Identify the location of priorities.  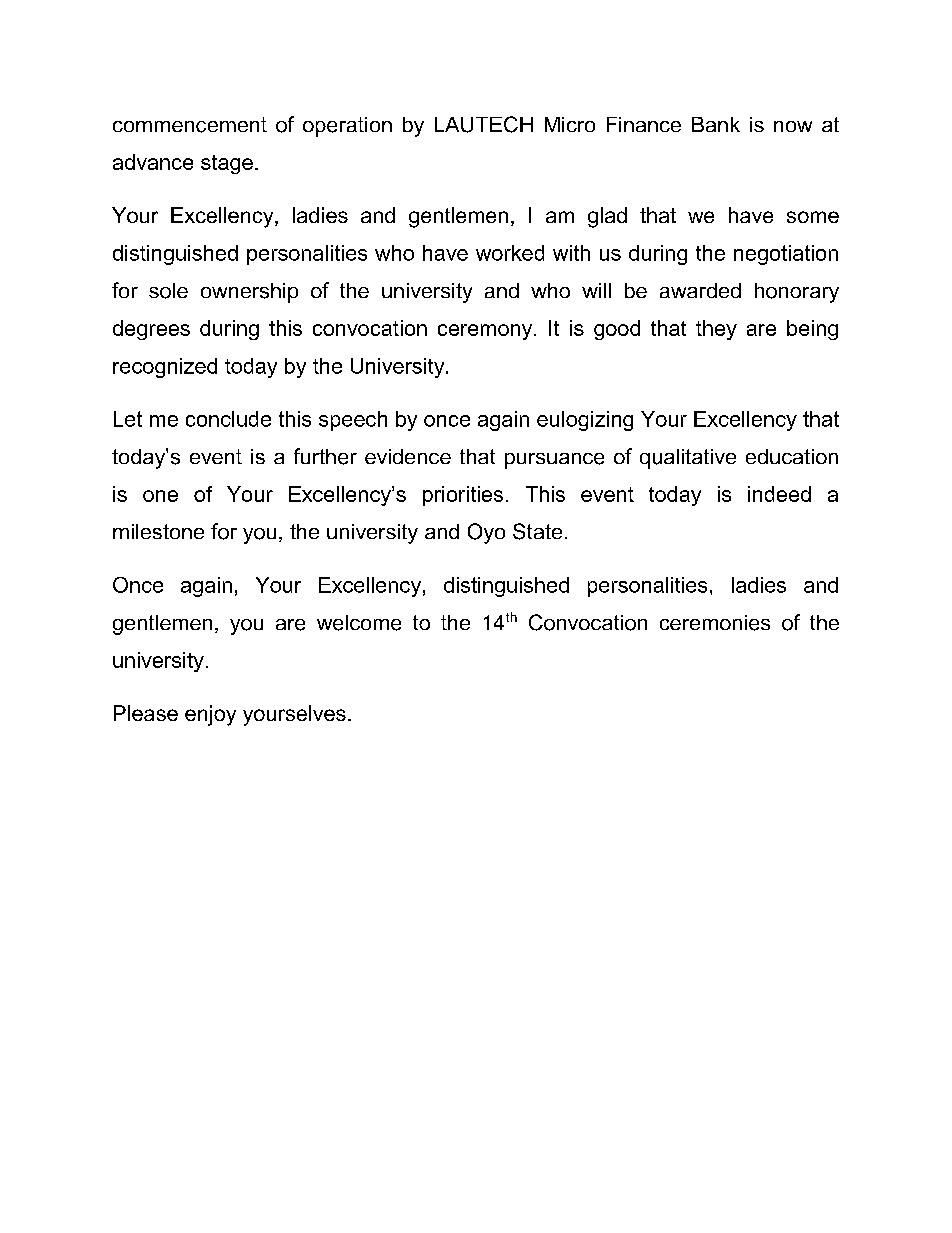
(463, 496).
